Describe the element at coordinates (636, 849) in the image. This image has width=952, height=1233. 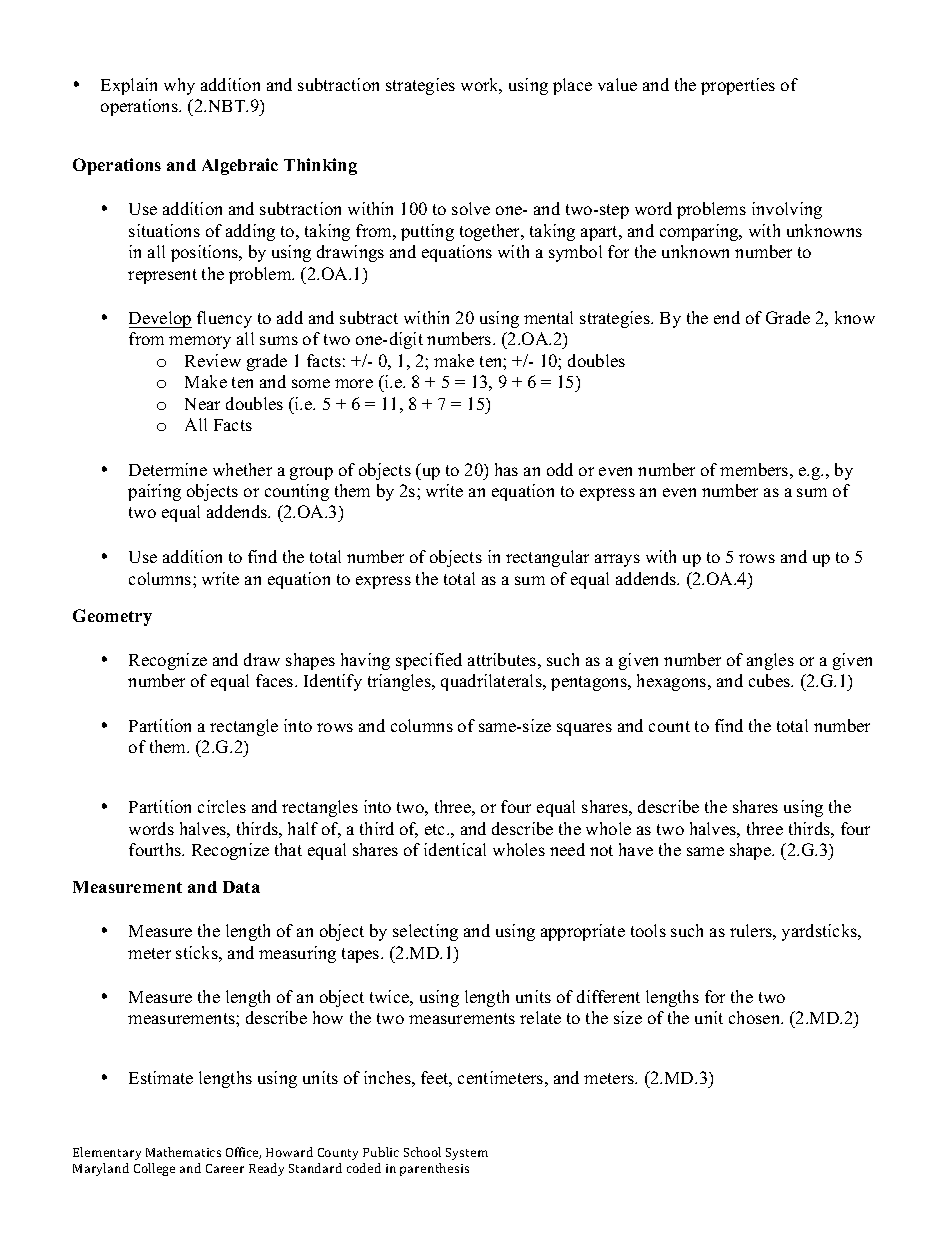
I see `have` at that location.
